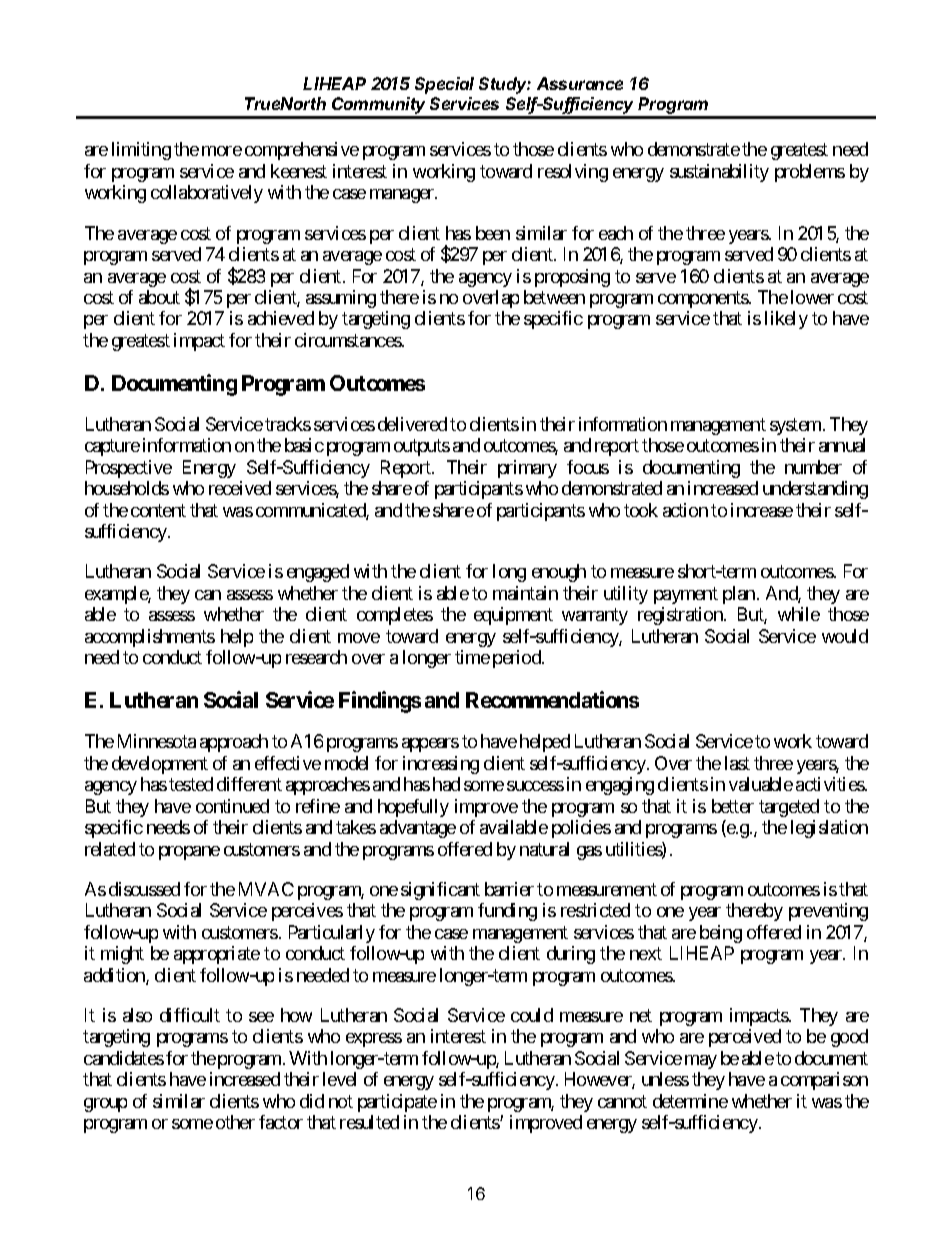 The image size is (952, 1233). I want to click on comparison, so click(824, 1081).
